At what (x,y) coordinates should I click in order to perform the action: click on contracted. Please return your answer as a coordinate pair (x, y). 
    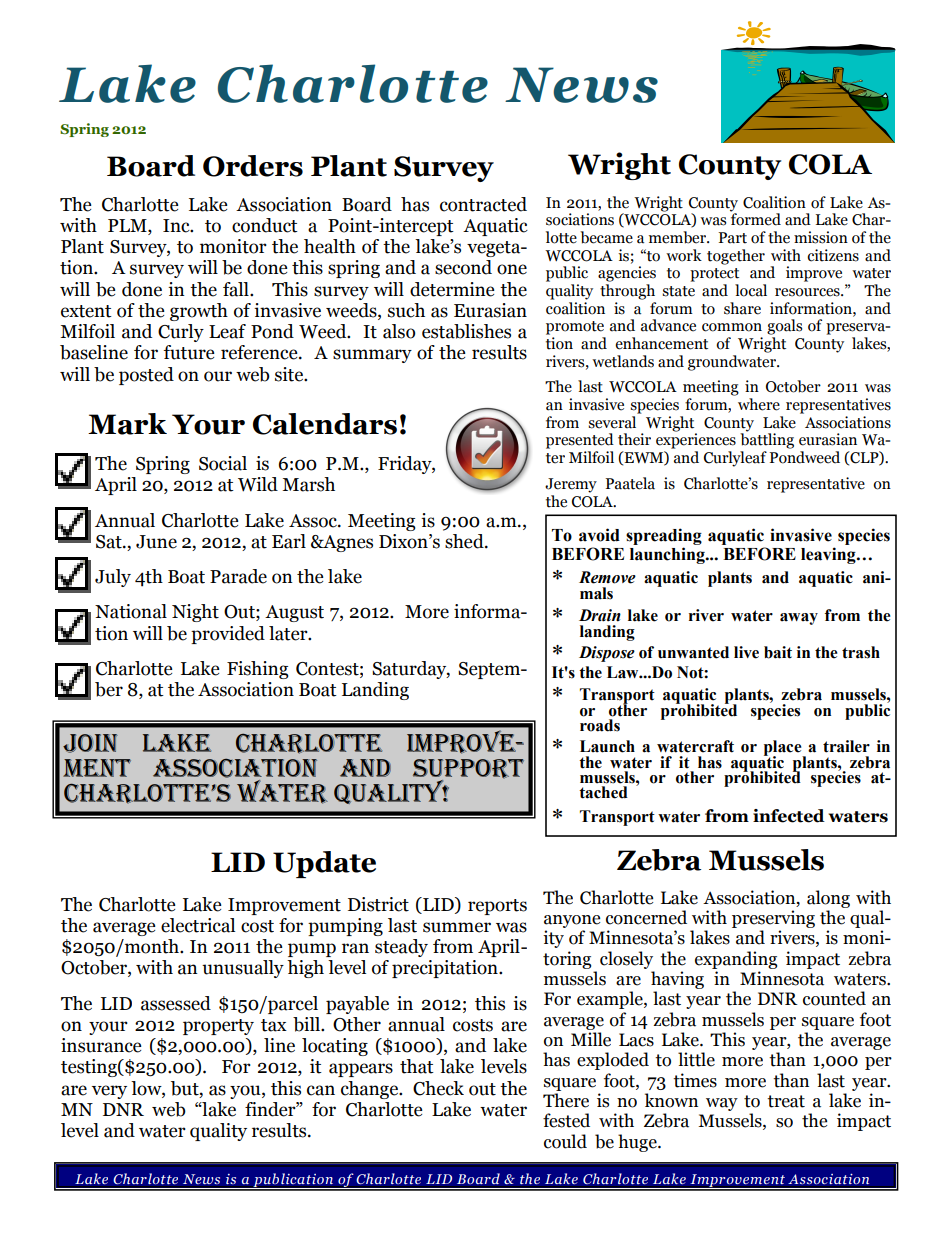
    Looking at the image, I should click on (483, 204).
